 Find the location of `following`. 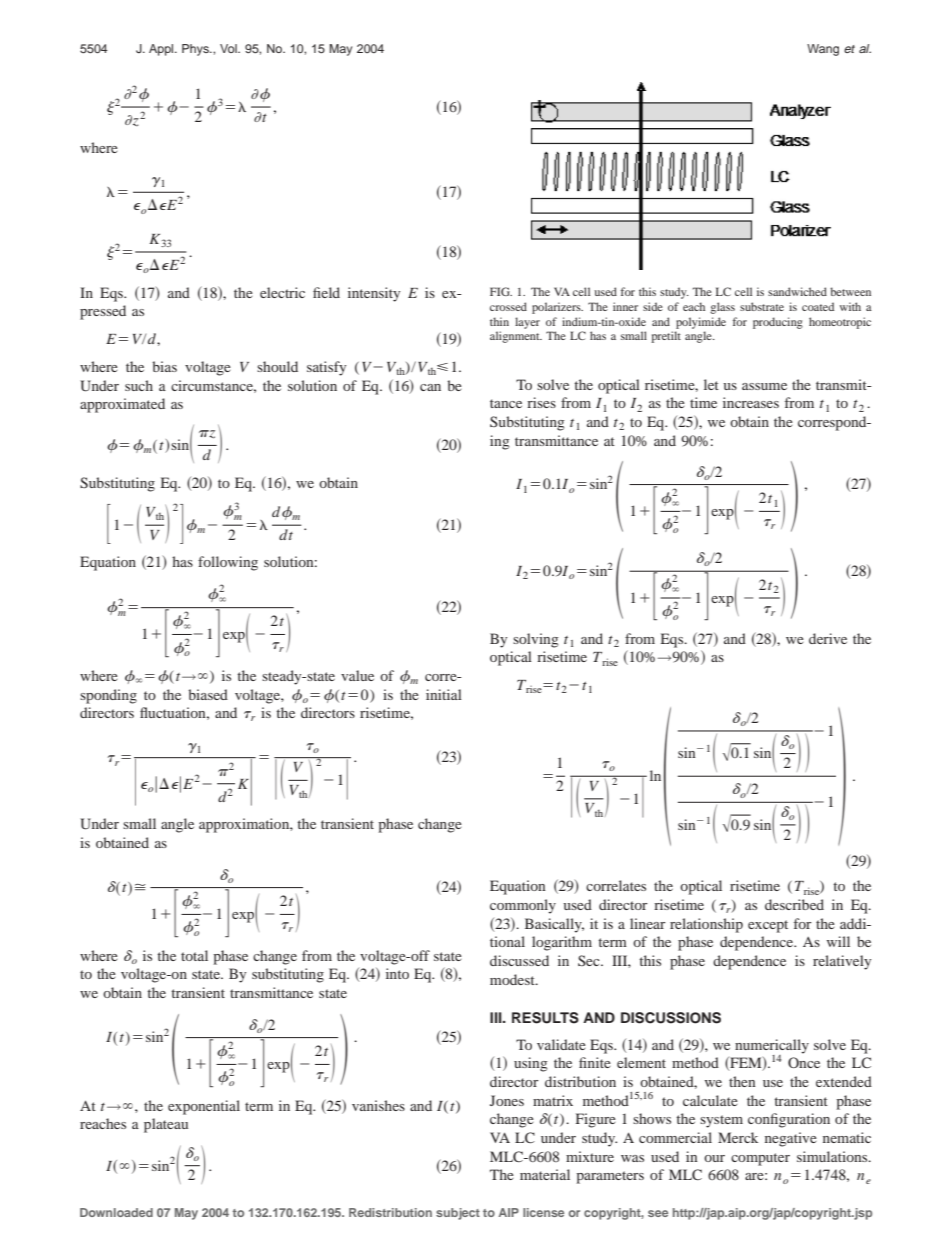

following is located at coordinates (228, 563).
